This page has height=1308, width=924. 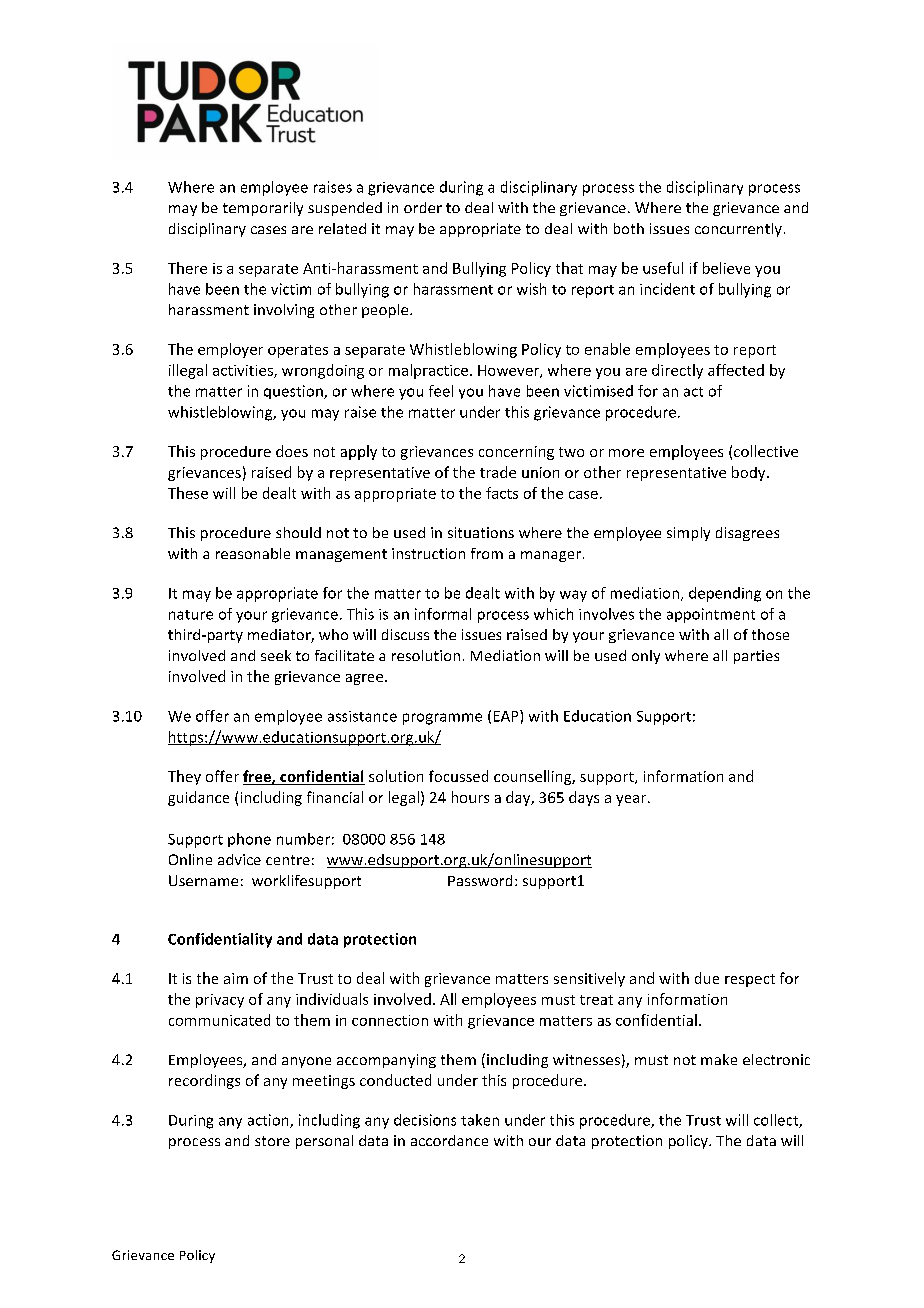 What do you see at coordinates (198, 798) in the page?
I see `guidance` at bounding box center [198, 798].
